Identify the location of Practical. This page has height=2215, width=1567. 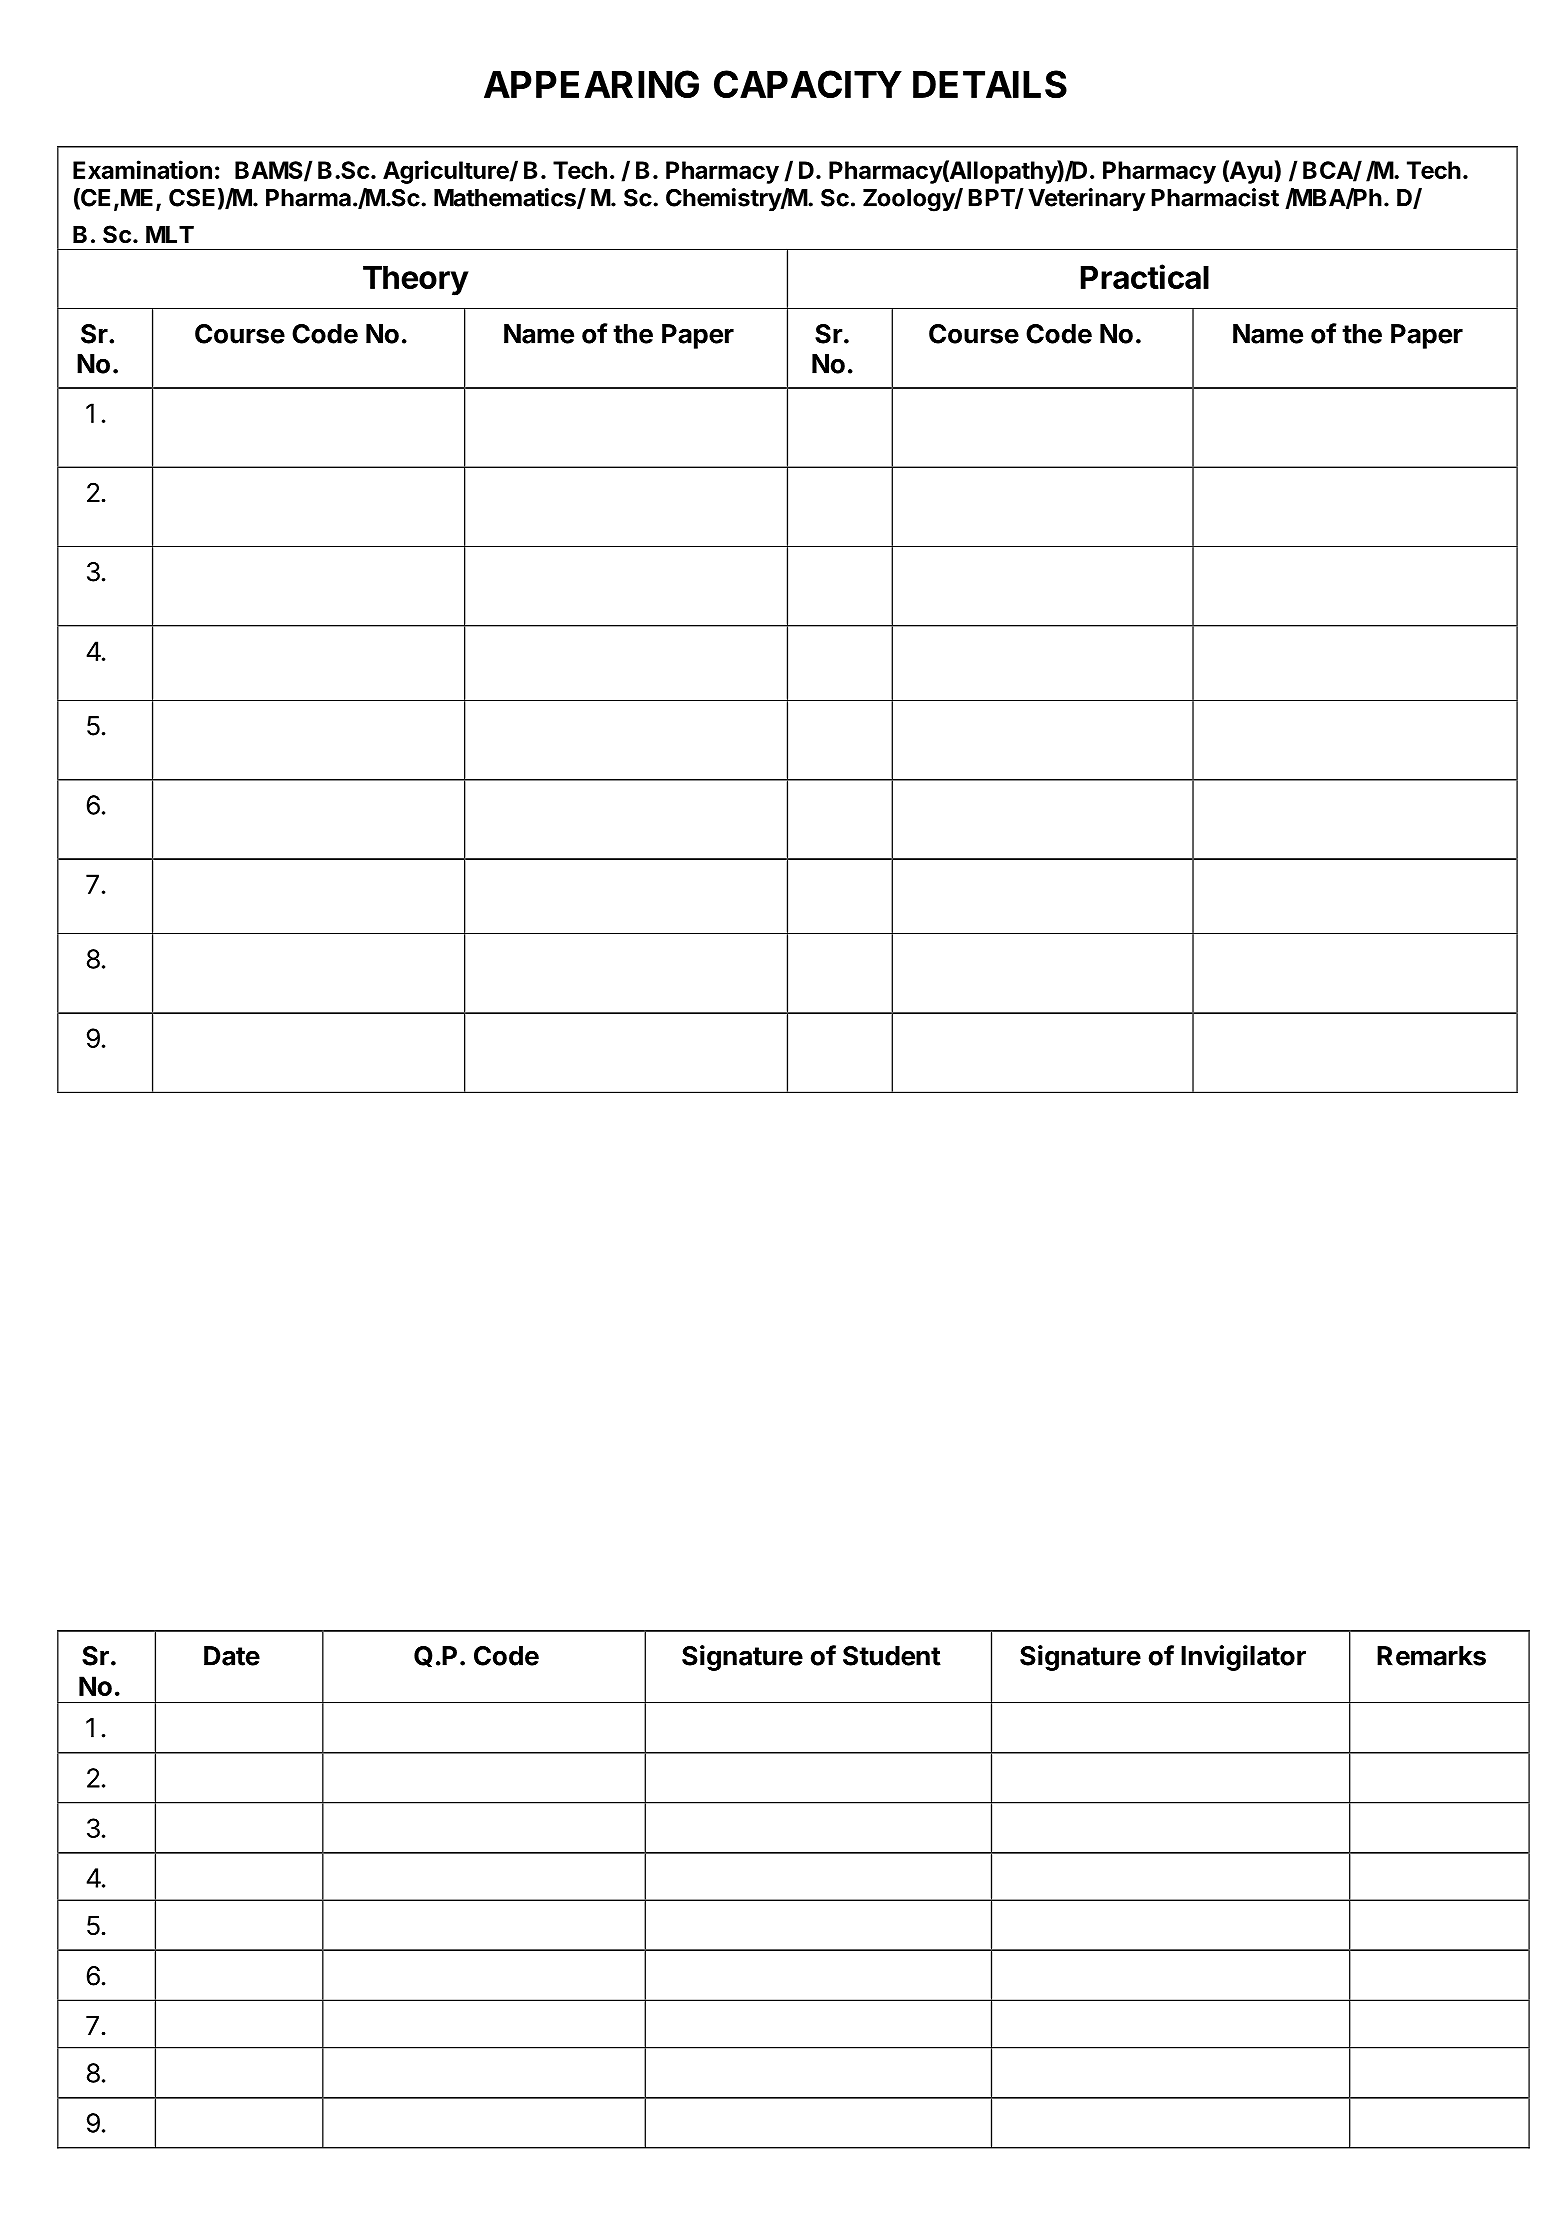
(1145, 276).
